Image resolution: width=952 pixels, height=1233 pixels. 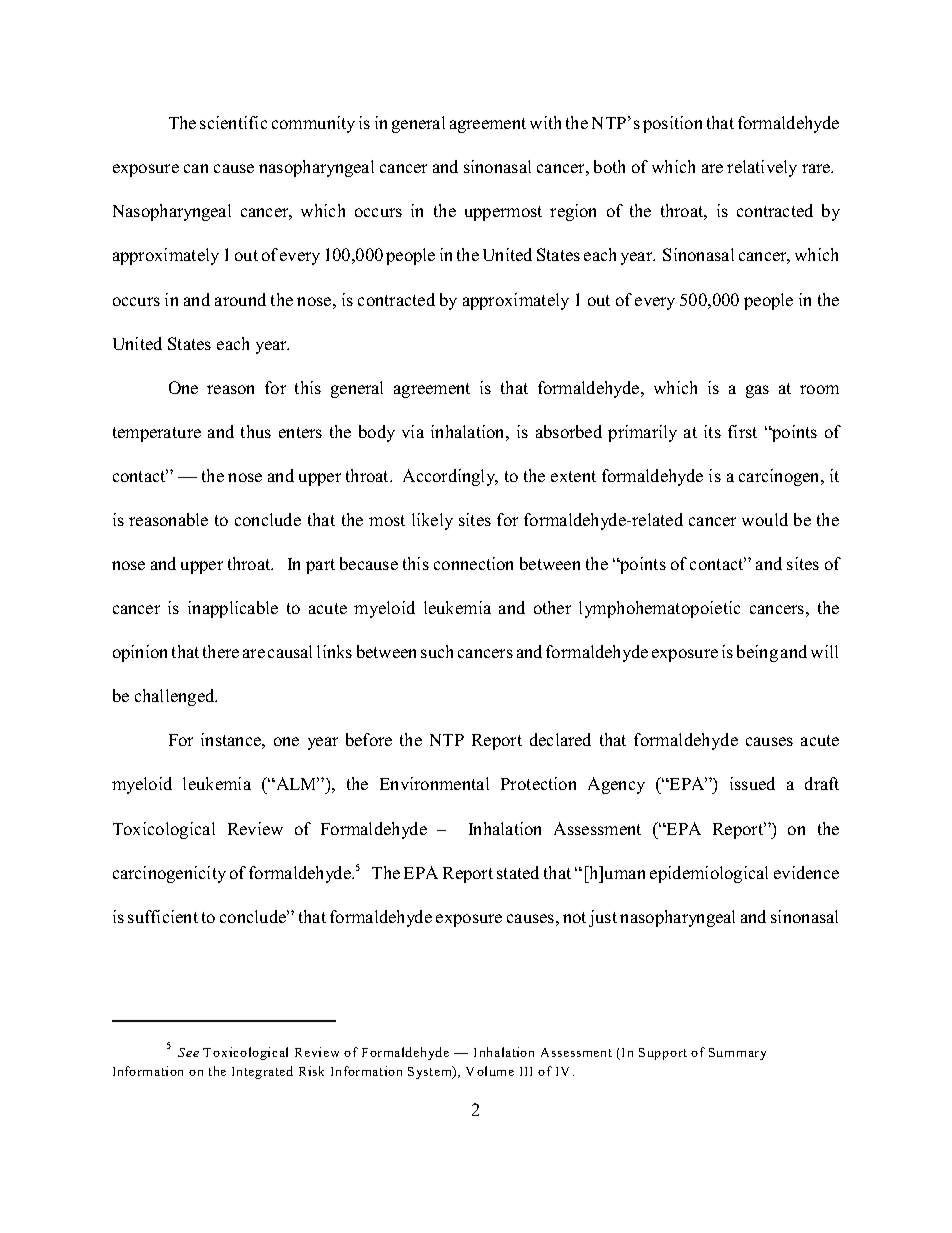 I want to click on being, so click(x=757, y=653).
